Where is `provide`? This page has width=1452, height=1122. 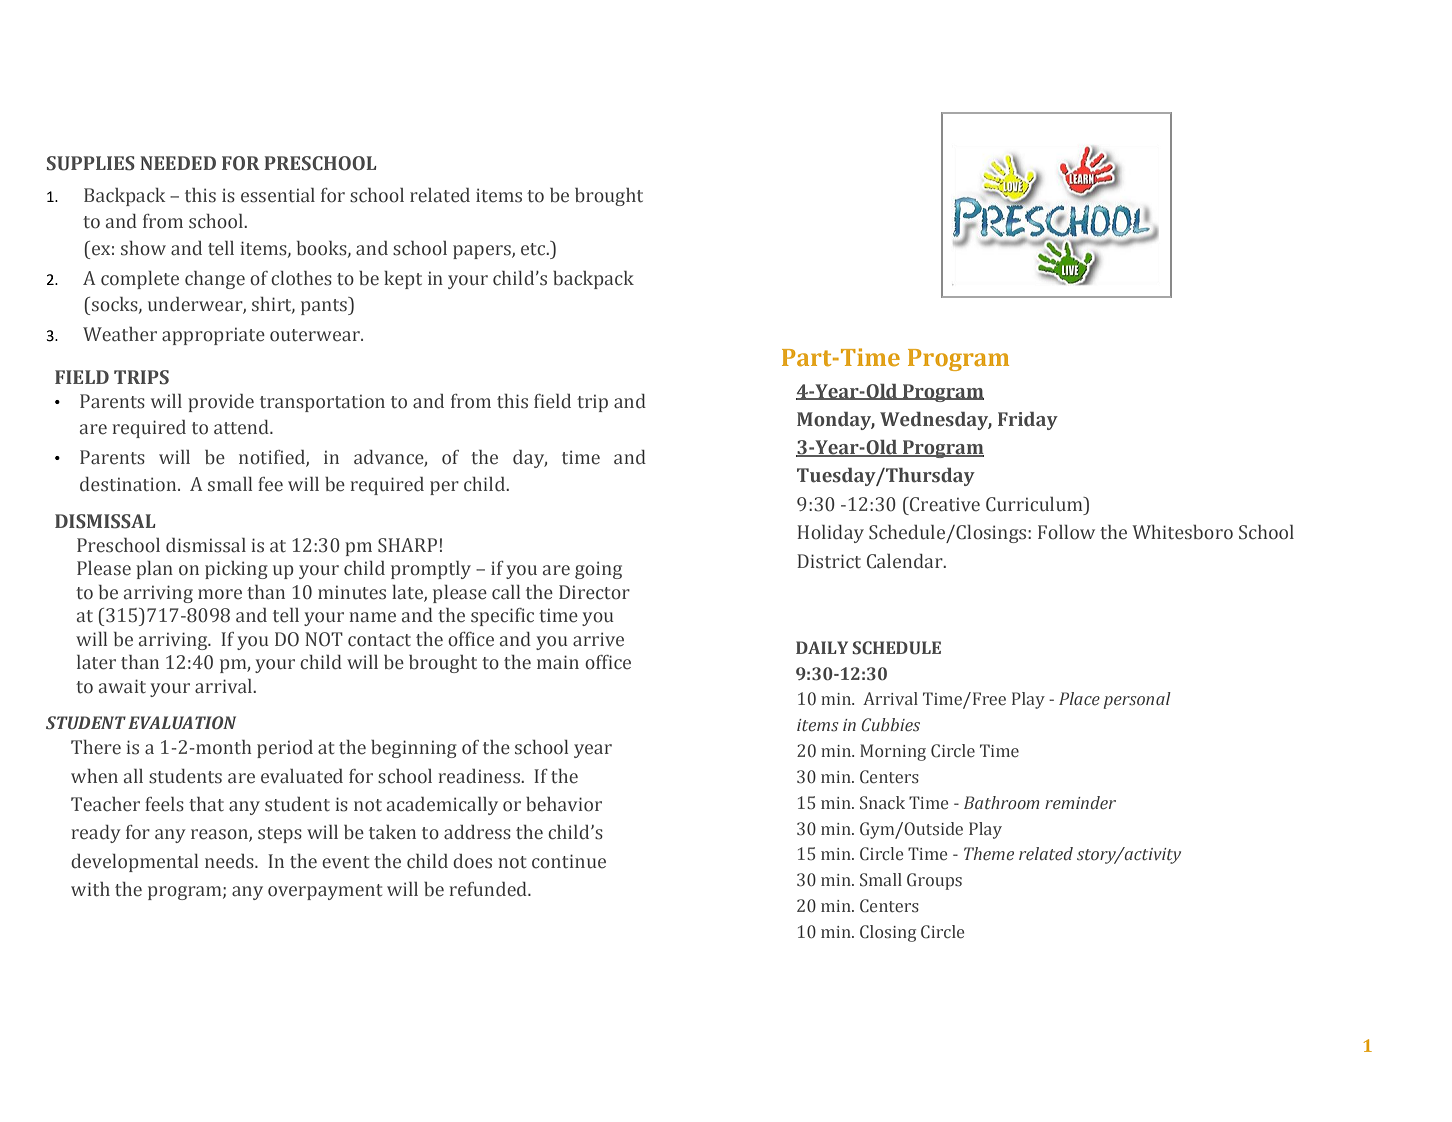 provide is located at coordinates (221, 403).
